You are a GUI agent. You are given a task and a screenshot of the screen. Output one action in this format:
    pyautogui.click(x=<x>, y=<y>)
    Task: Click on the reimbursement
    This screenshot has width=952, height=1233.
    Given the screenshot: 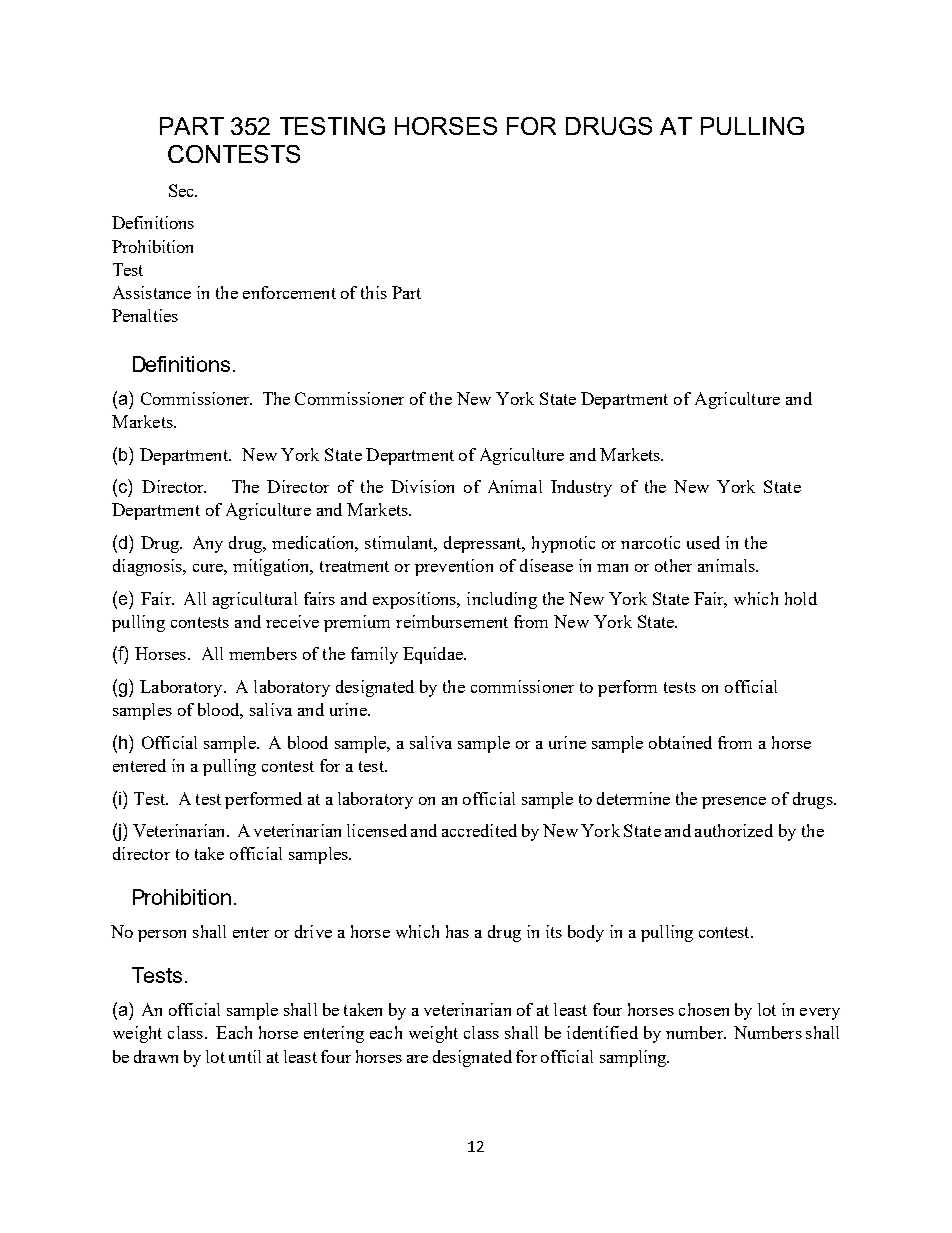 What is the action you would take?
    pyautogui.click(x=452, y=621)
